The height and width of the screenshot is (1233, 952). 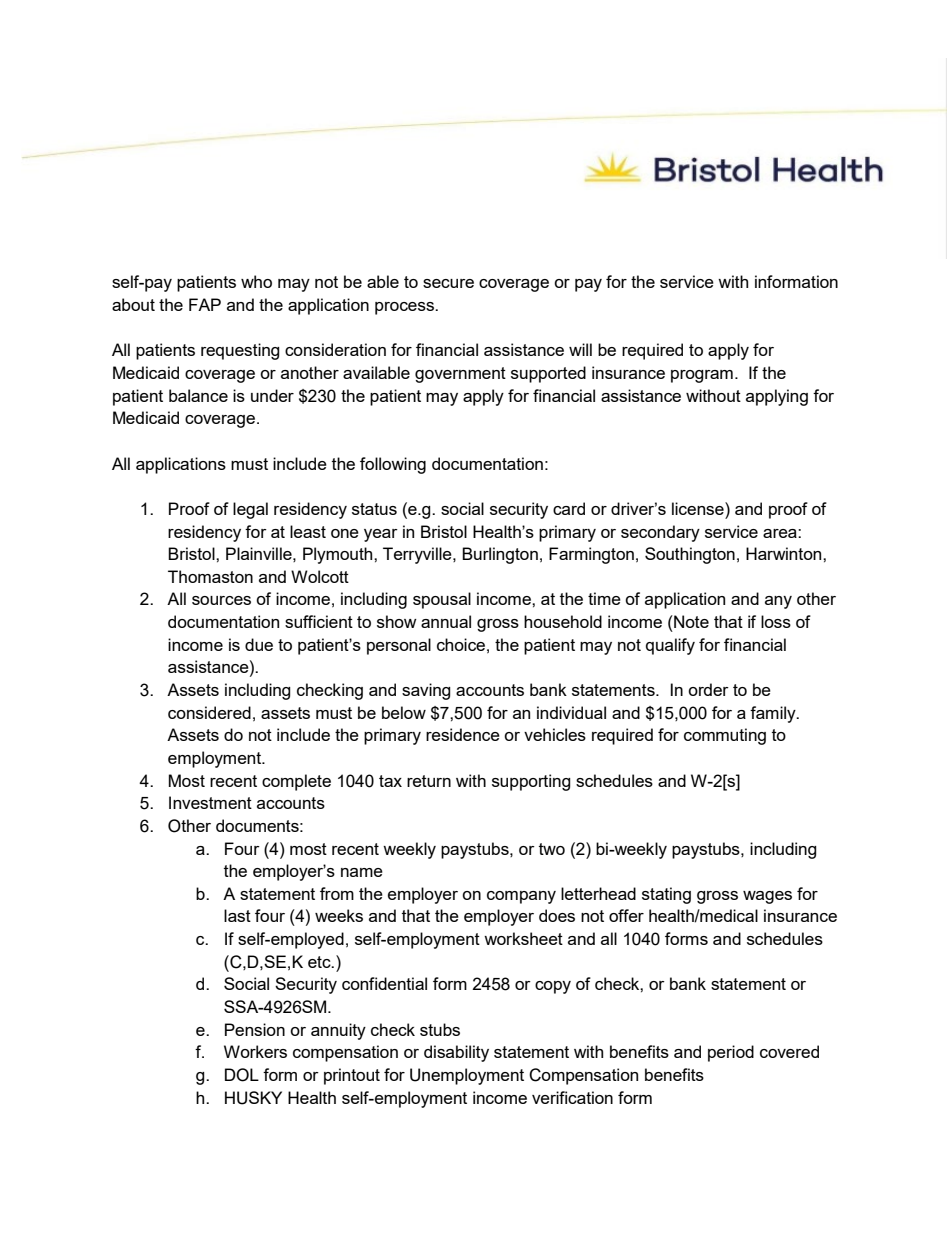 I want to click on FAP, so click(x=205, y=304).
